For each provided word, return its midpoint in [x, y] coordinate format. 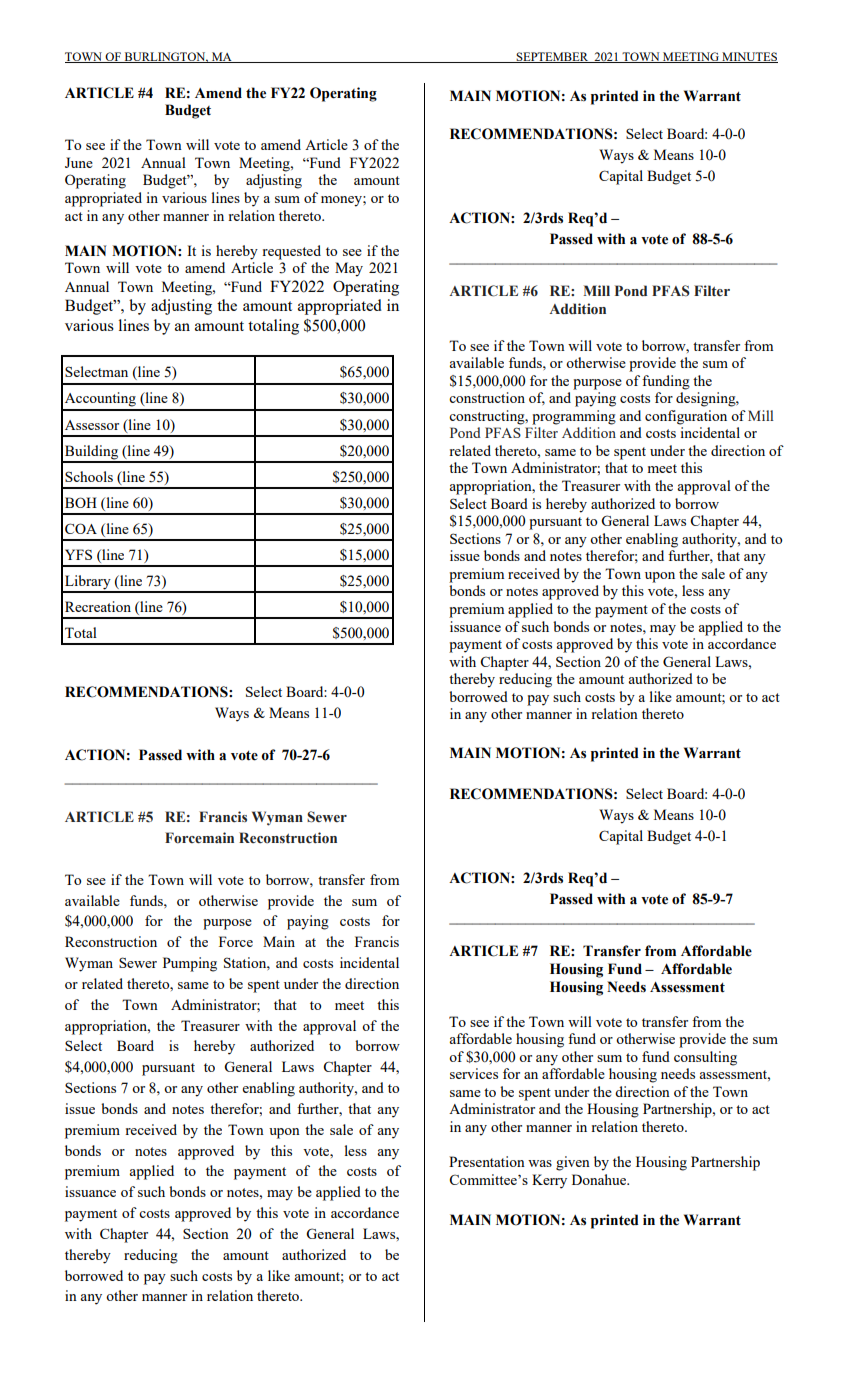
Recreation [98, 606]
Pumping [190, 964]
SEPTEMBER [552, 57]
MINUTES [749, 57]
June [79, 162]
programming [574, 417]
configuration [686, 417]
